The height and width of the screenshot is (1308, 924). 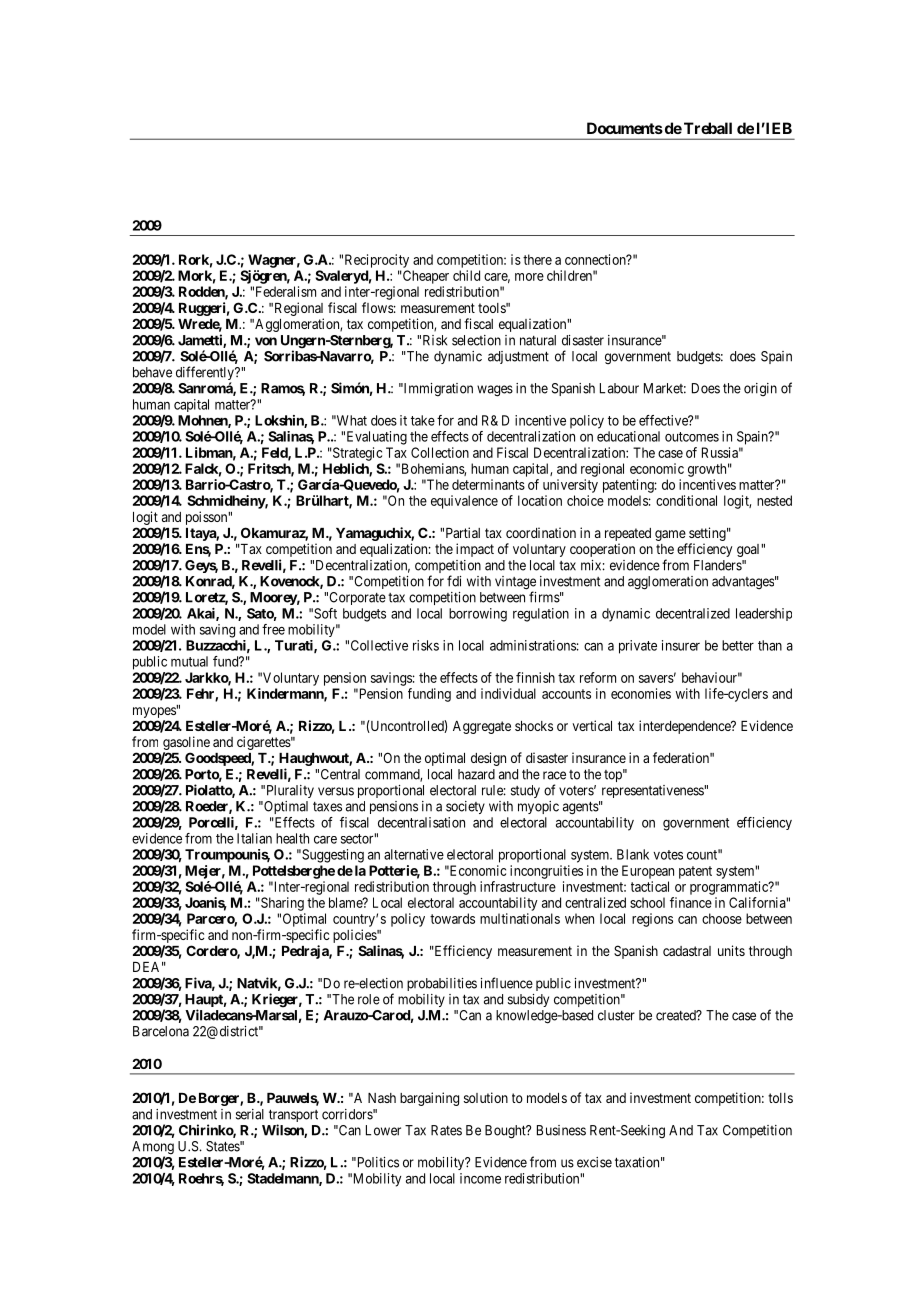 What do you see at coordinates (186, 744) in the screenshot?
I see `gasoline` at bounding box center [186, 744].
